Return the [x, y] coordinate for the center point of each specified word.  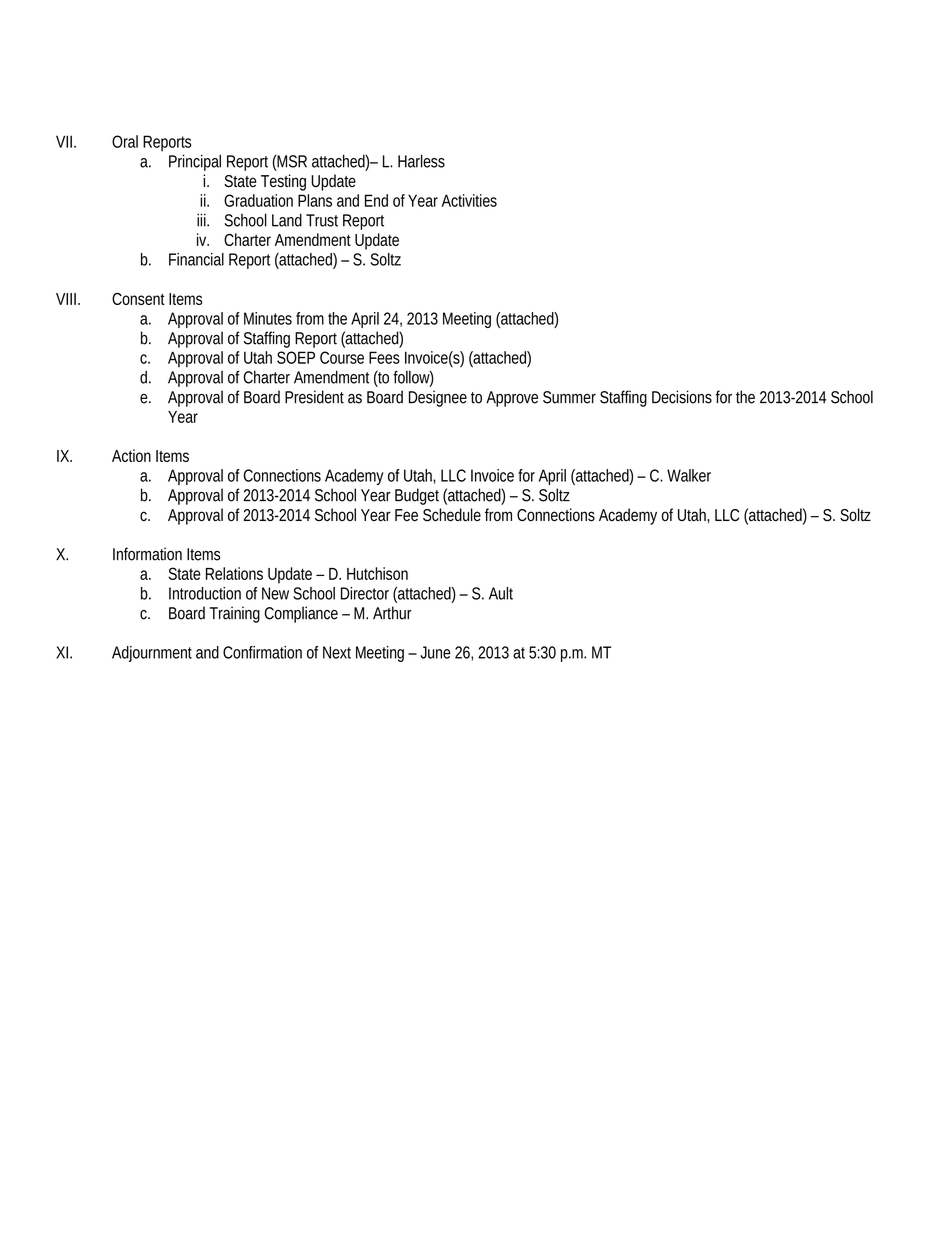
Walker [689, 475]
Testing [283, 182]
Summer [569, 397]
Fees [384, 357]
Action [131, 455]
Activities [469, 200]
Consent [138, 299]
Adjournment [152, 654]
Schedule [452, 515]
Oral [125, 141]
